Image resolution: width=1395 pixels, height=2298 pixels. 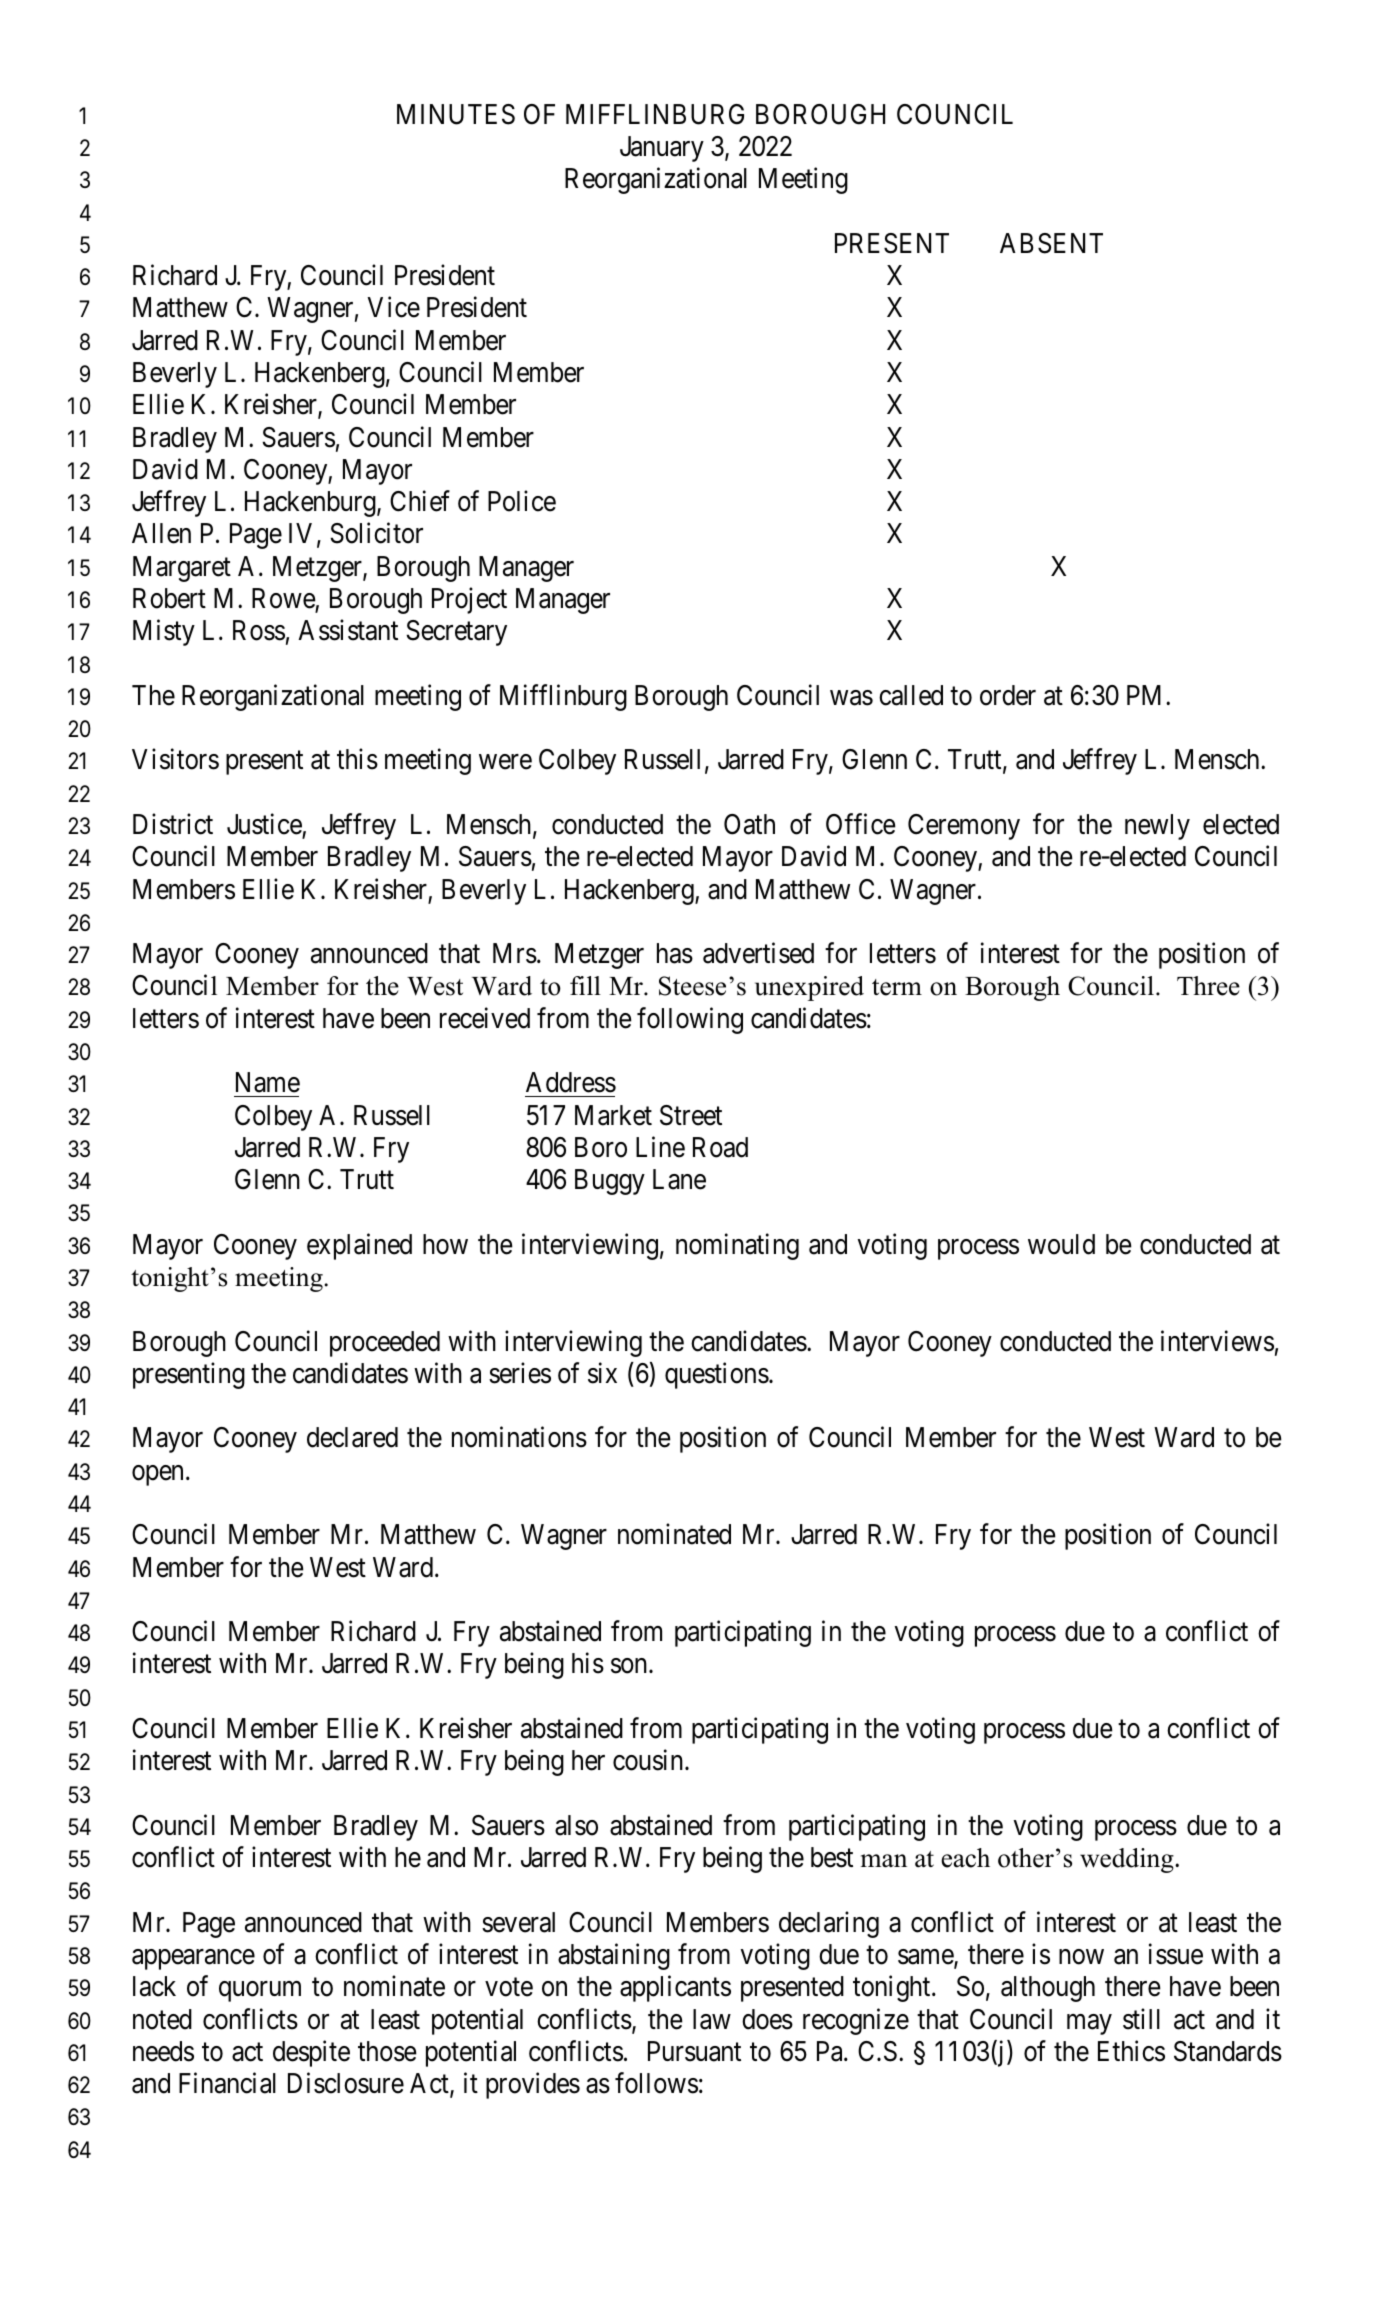 I want to click on ABSENT, so click(x=1051, y=243).
